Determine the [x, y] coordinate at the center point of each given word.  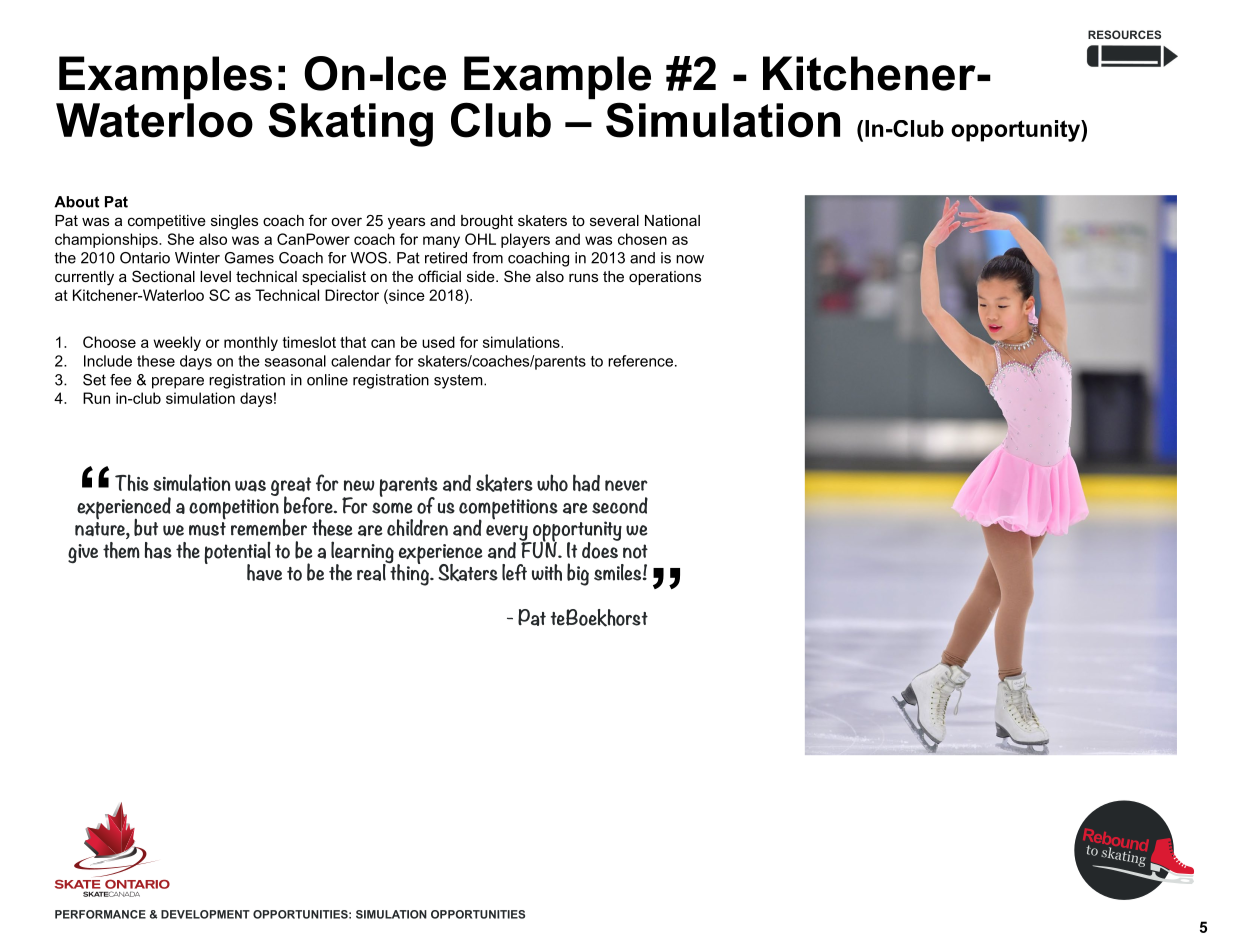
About [76, 202]
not [635, 551]
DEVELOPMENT [205, 914]
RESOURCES [1124, 34]
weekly [177, 343]
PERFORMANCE [100, 914]
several [614, 220]
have [264, 572]
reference [640, 361]
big [578, 574]
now [690, 259]
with [547, 572]
